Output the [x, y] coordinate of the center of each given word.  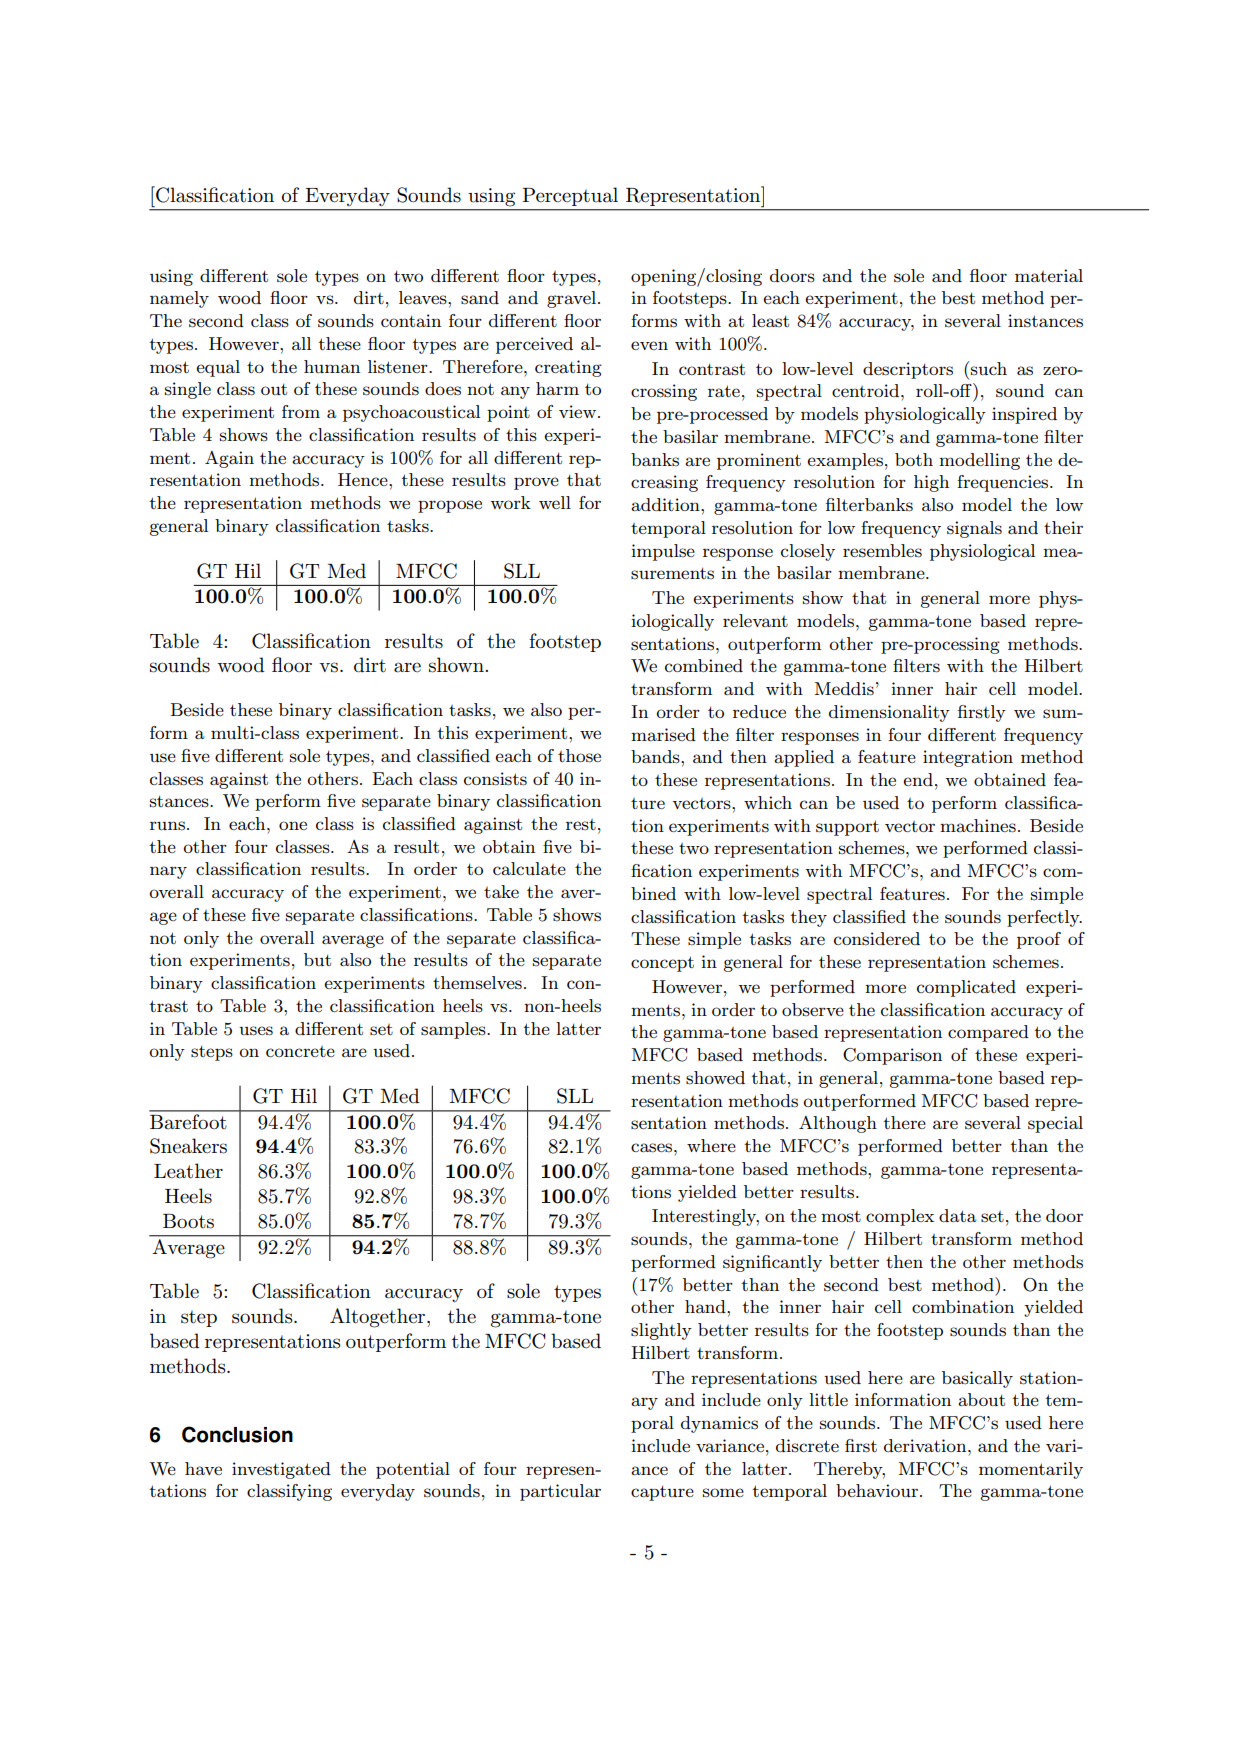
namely [179, 299]
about [981, 1399]
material [1049, 275]
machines [978, 826]
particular [560, 1492]
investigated [281, 1470]
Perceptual [570, 196]
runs [167, 826]
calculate [529, 868]
